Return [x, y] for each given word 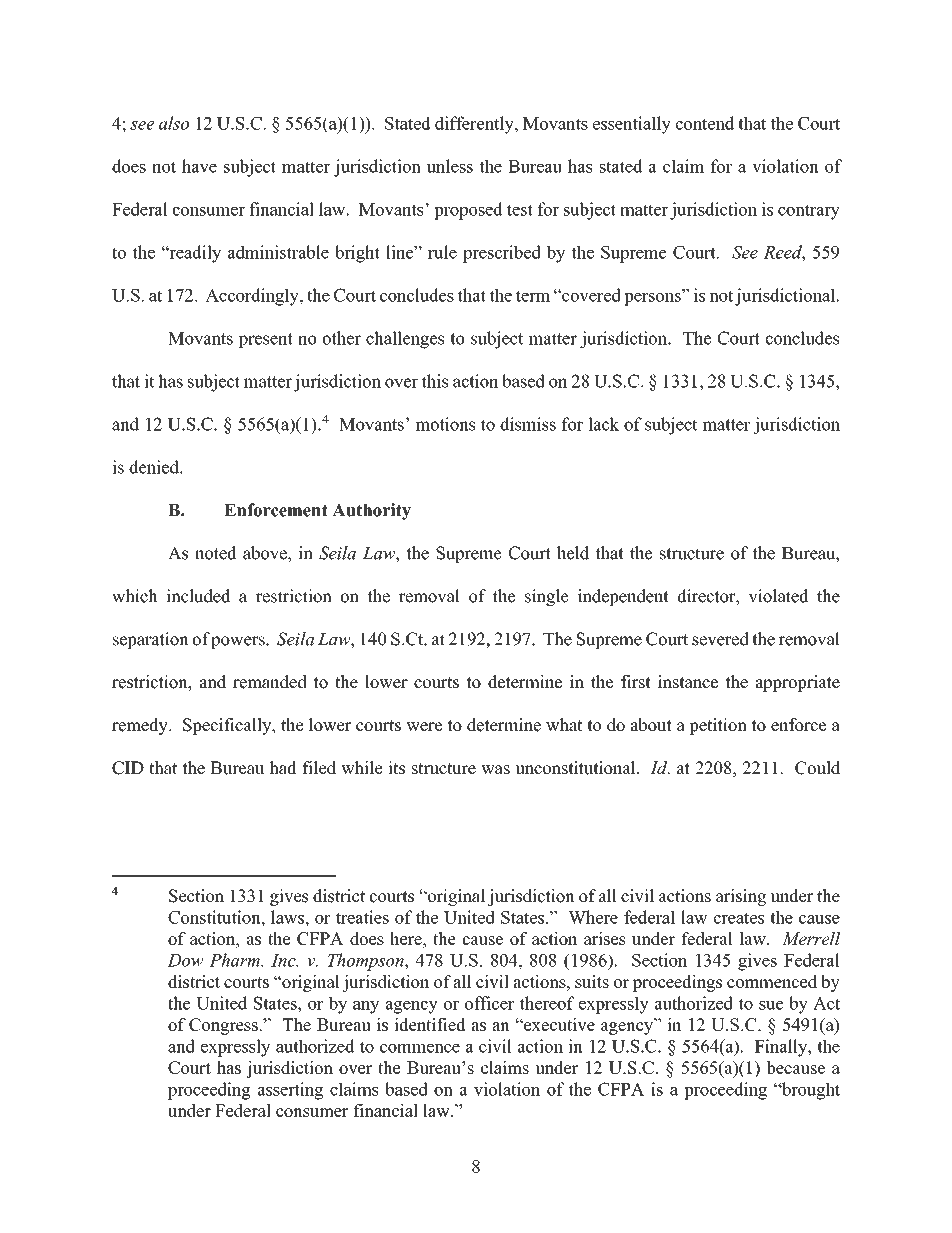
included [198, 596]
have [199, 166]
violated [779, 596]
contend [705, 123]
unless [450, 166]
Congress [224, 1026]
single [547, 597]
